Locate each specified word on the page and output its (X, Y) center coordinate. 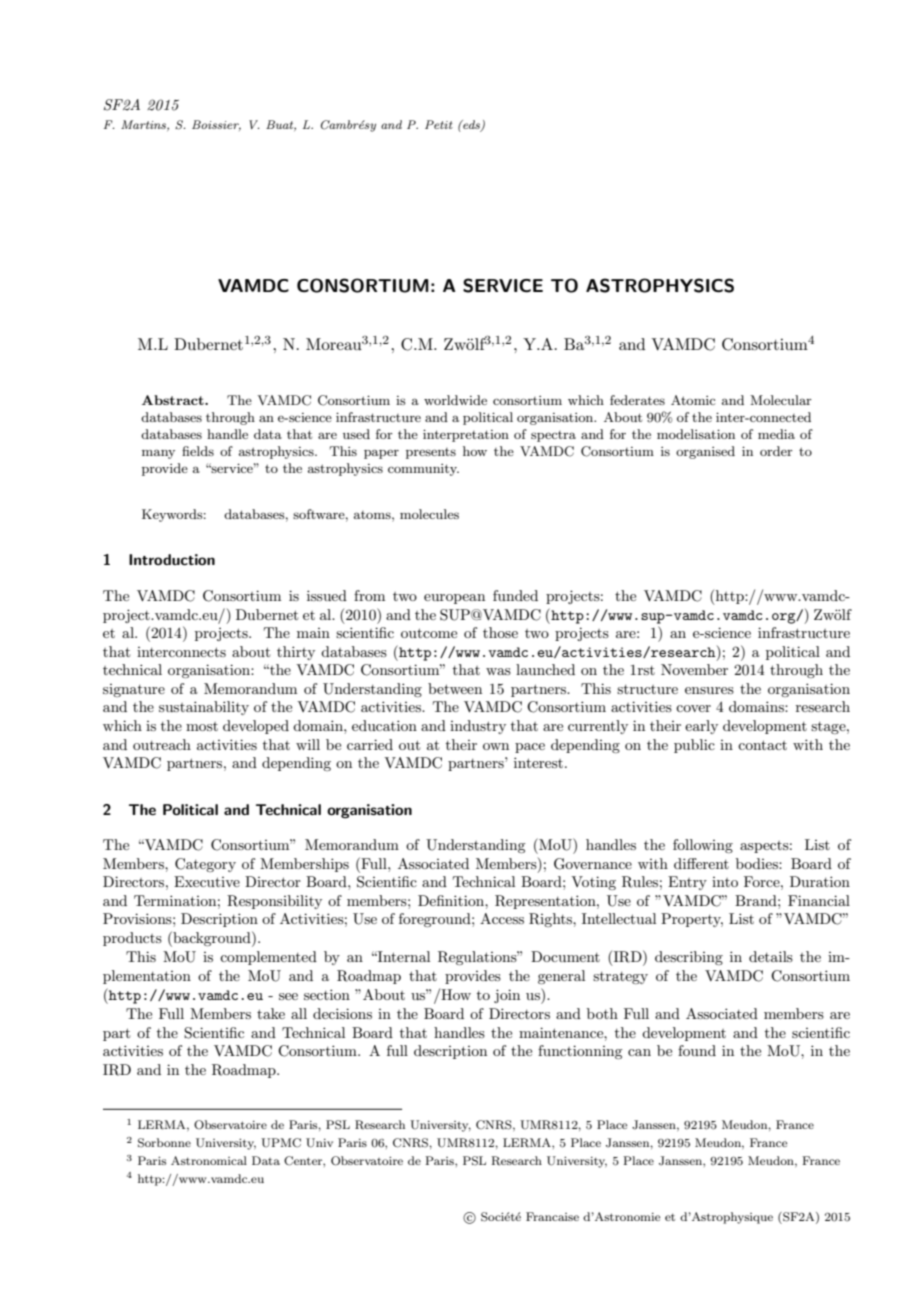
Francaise (552, 1216)
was (498, 671)
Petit (439, 124)
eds (471, 126)
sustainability (204, 708)
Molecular (781, 400)
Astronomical (209, 1160)
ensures (709, 690)
